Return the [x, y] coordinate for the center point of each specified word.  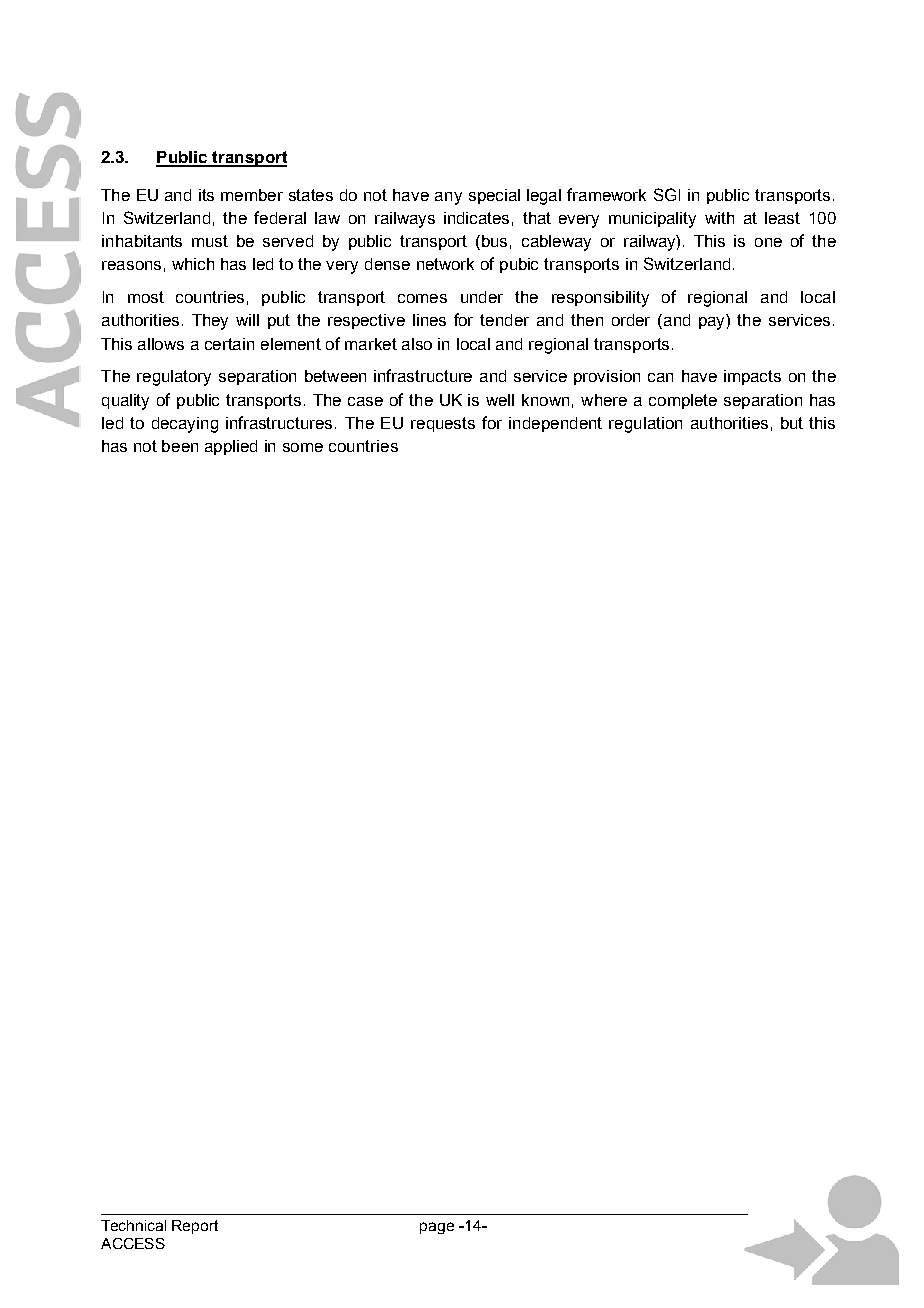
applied [231, 447]
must [210, 241]
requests [443, 424]
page [437, 1228]
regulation [645, 425]
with [719, 218]
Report [195, 1227]
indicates [476, 218]
